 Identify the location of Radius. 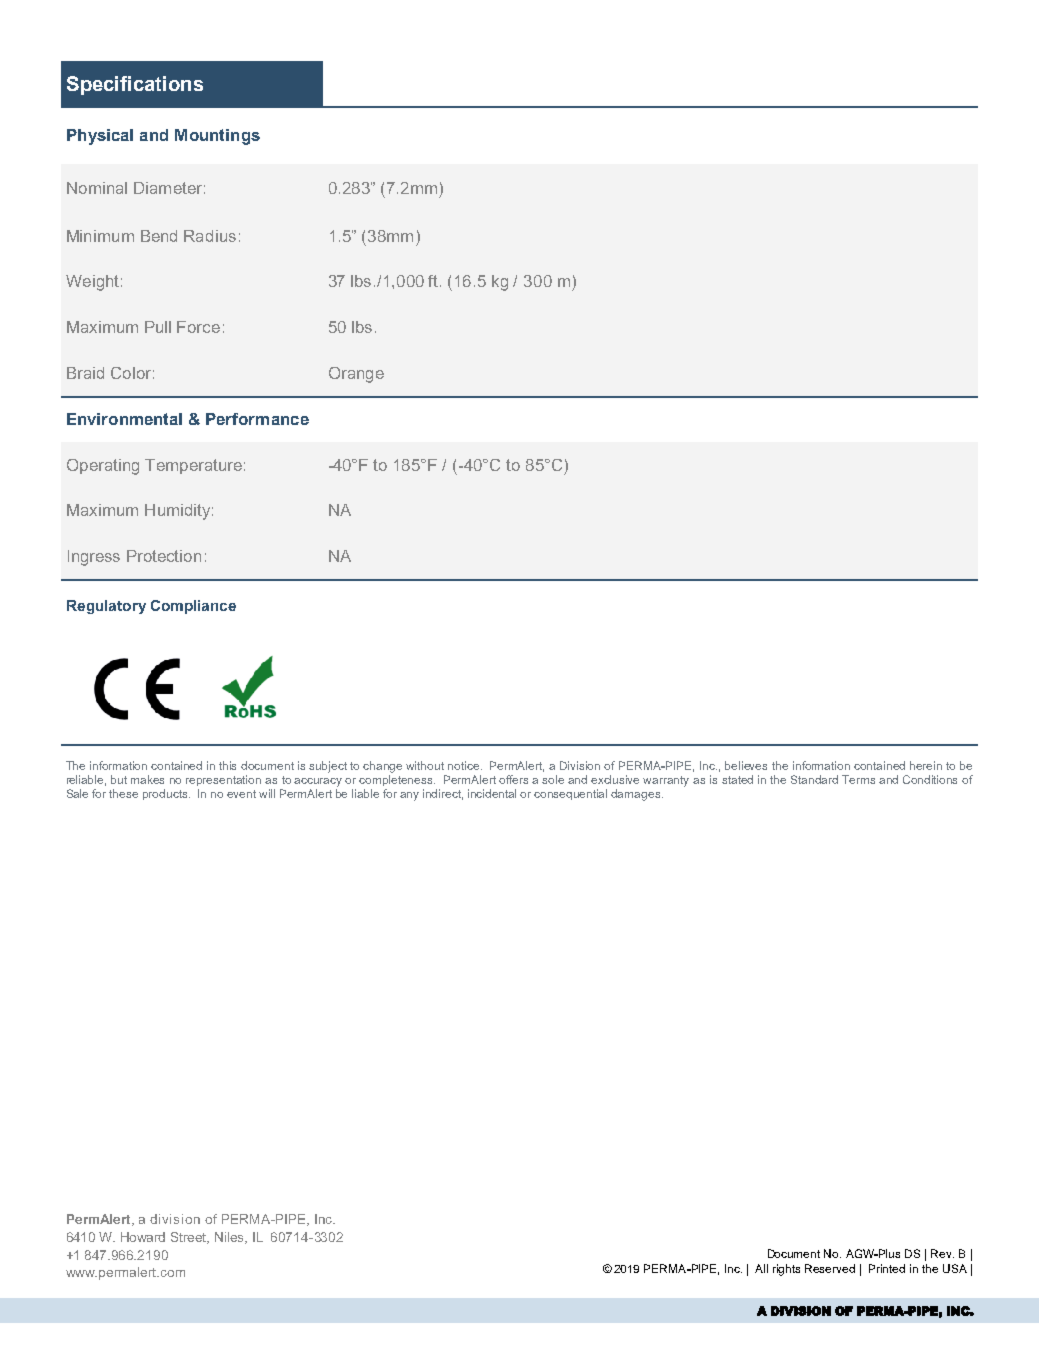
(210, 236).
